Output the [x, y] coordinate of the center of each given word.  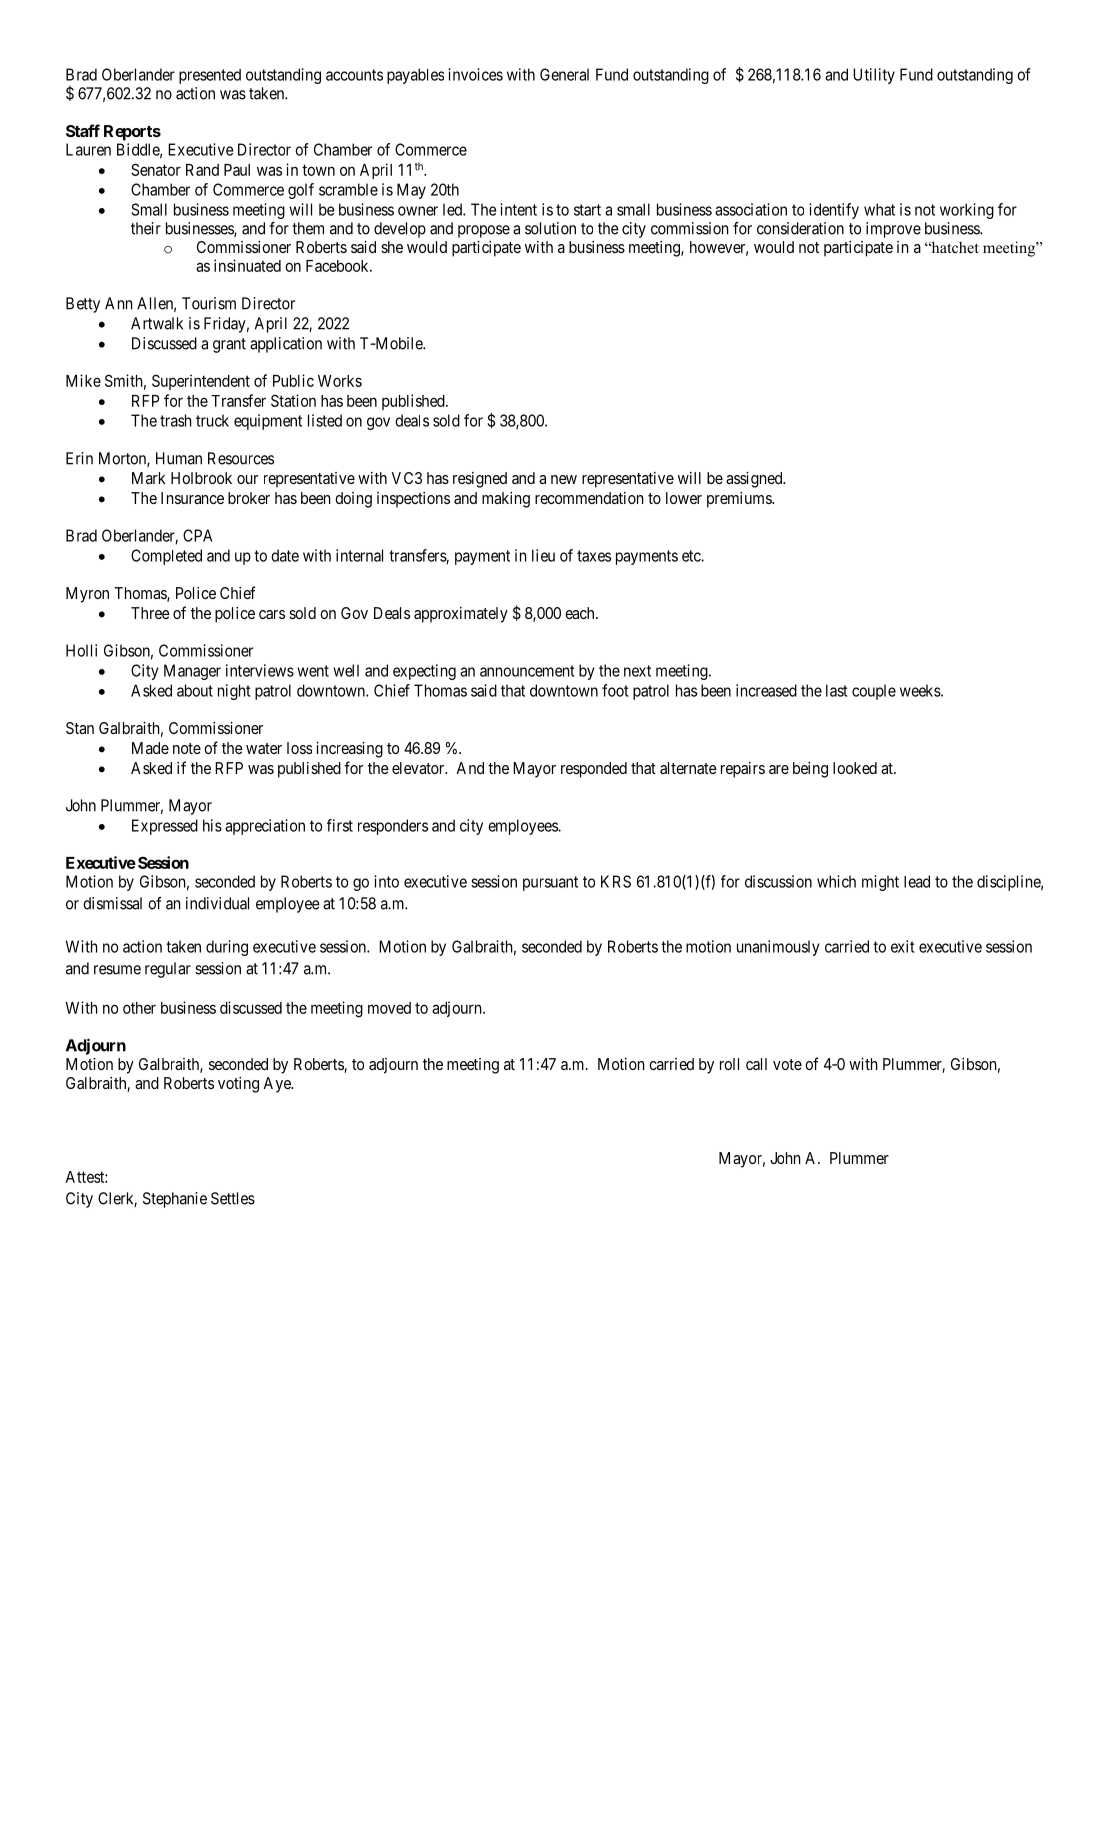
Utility [874, 76]
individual [217, 903]
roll [729, 1064]
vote [787, 1064]
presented [210, 76]
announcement [527, 671]
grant [229, 345]
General [564, 74]
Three [150, 613]
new [564, 479]
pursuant [550, 883]
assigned [755, 480]
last [837, 690]
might [880, 883]
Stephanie [175, 1200]
